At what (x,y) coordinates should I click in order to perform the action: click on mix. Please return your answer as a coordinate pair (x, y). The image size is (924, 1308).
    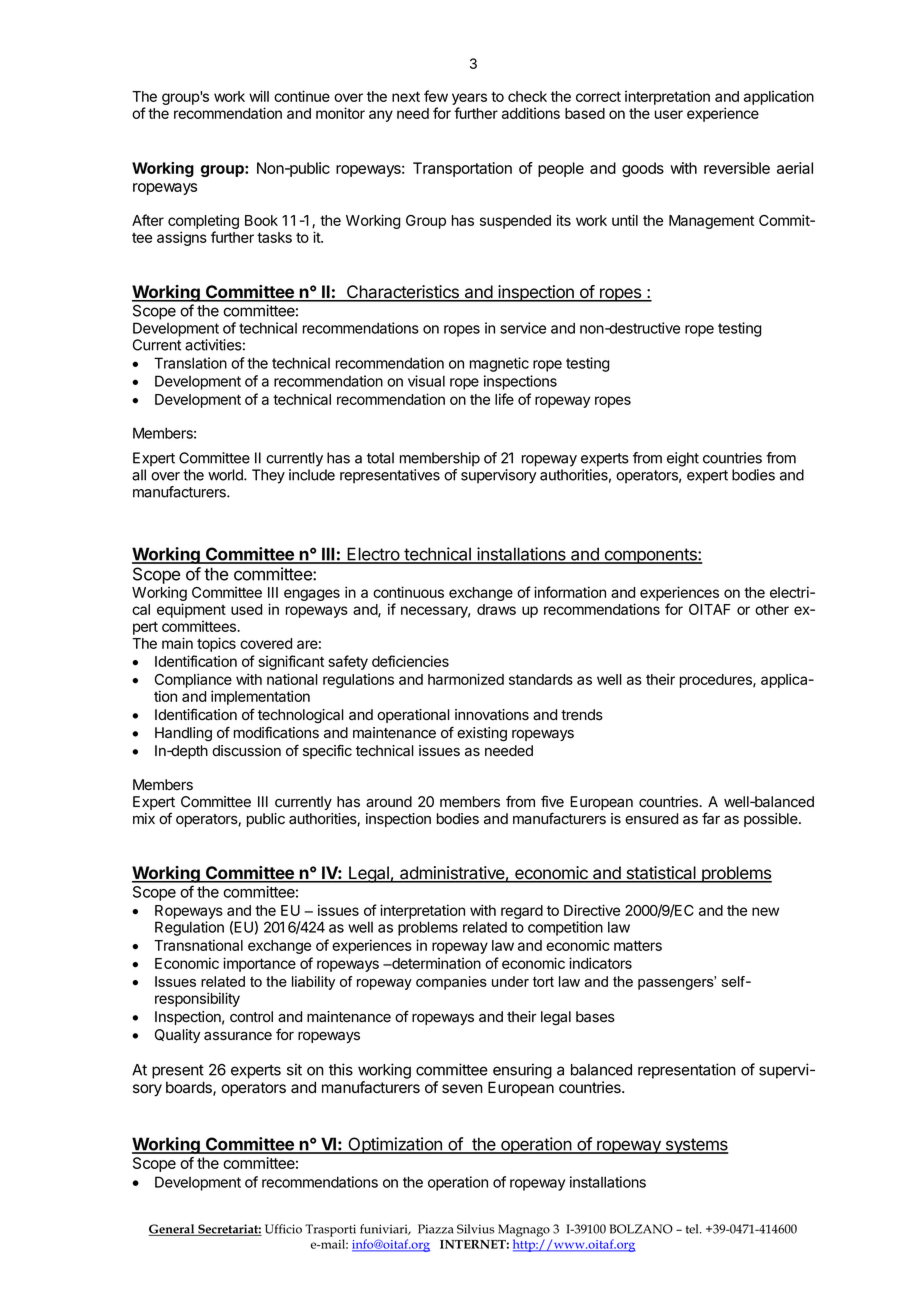
    Looking at the image, I should click on (144, 818).
